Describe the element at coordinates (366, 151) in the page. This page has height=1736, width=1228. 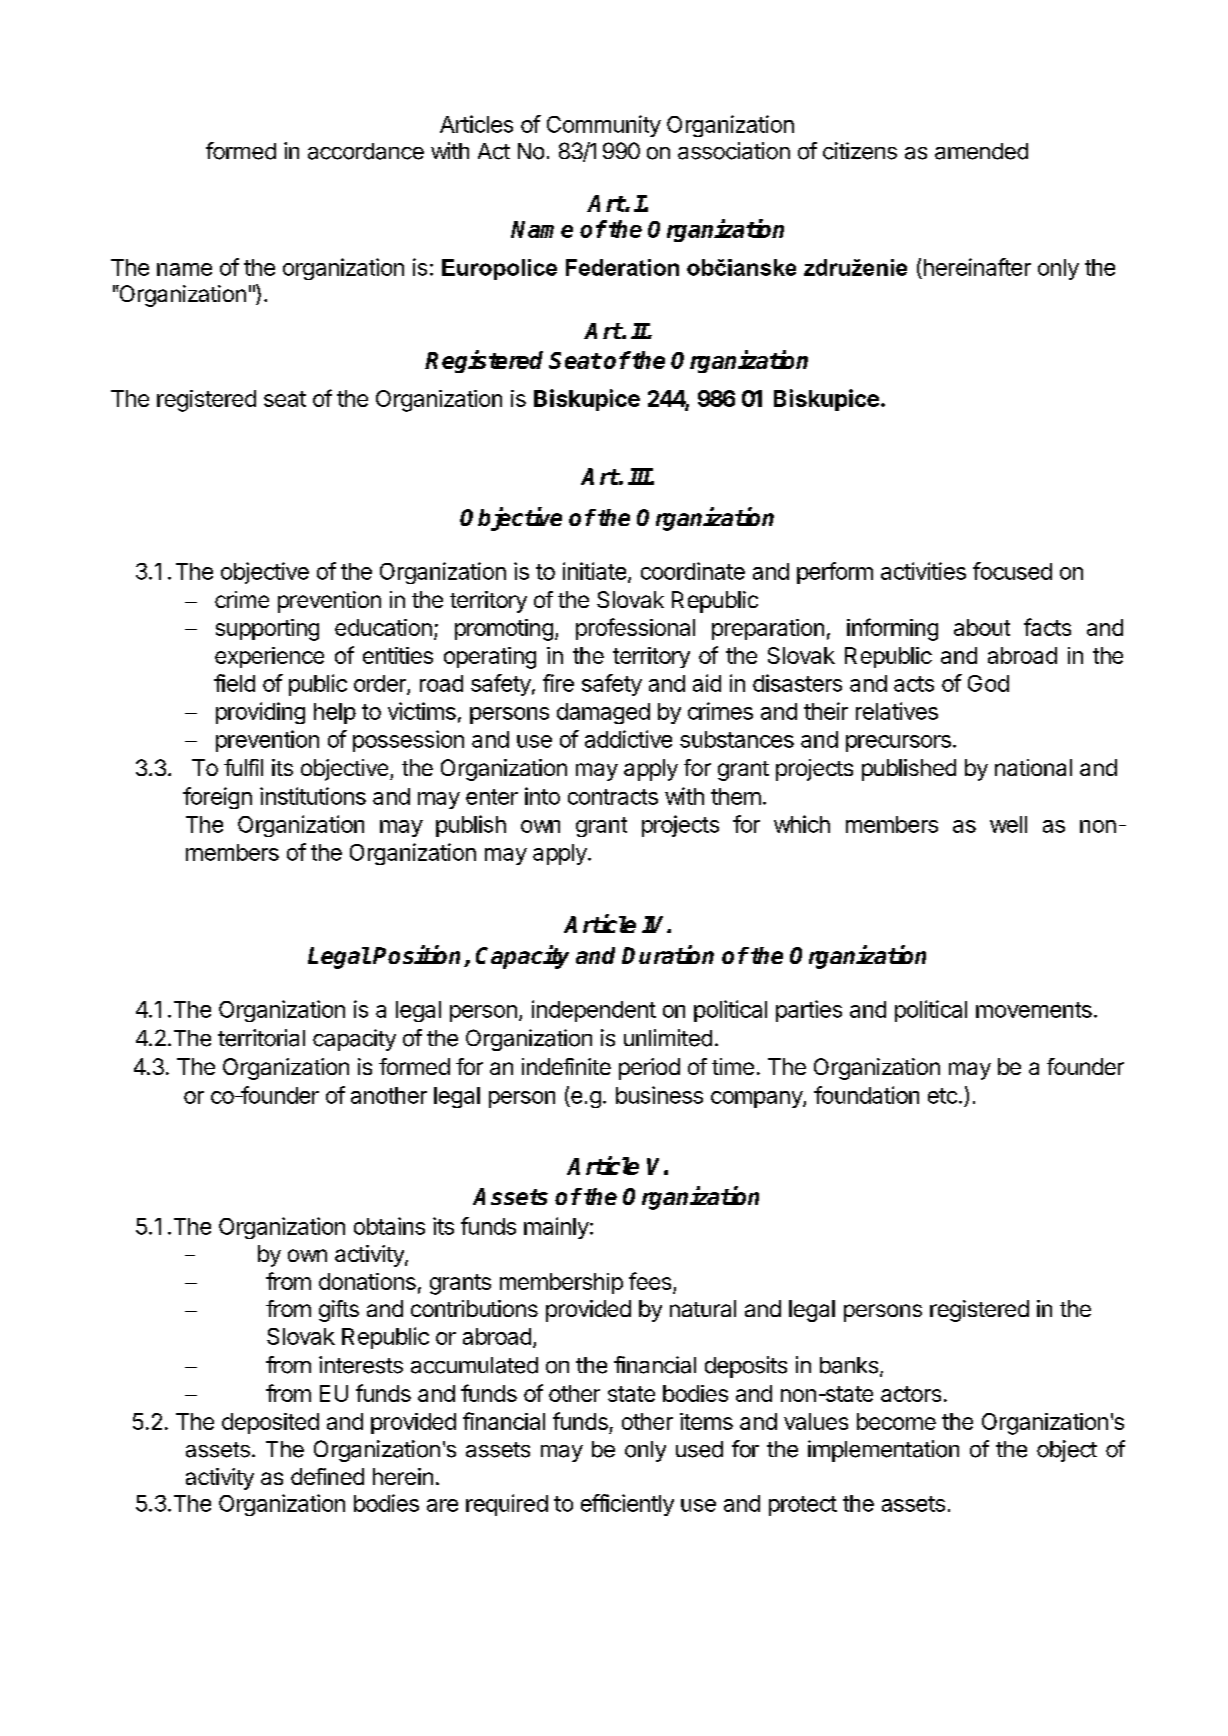
I see `accordance` at that location.
